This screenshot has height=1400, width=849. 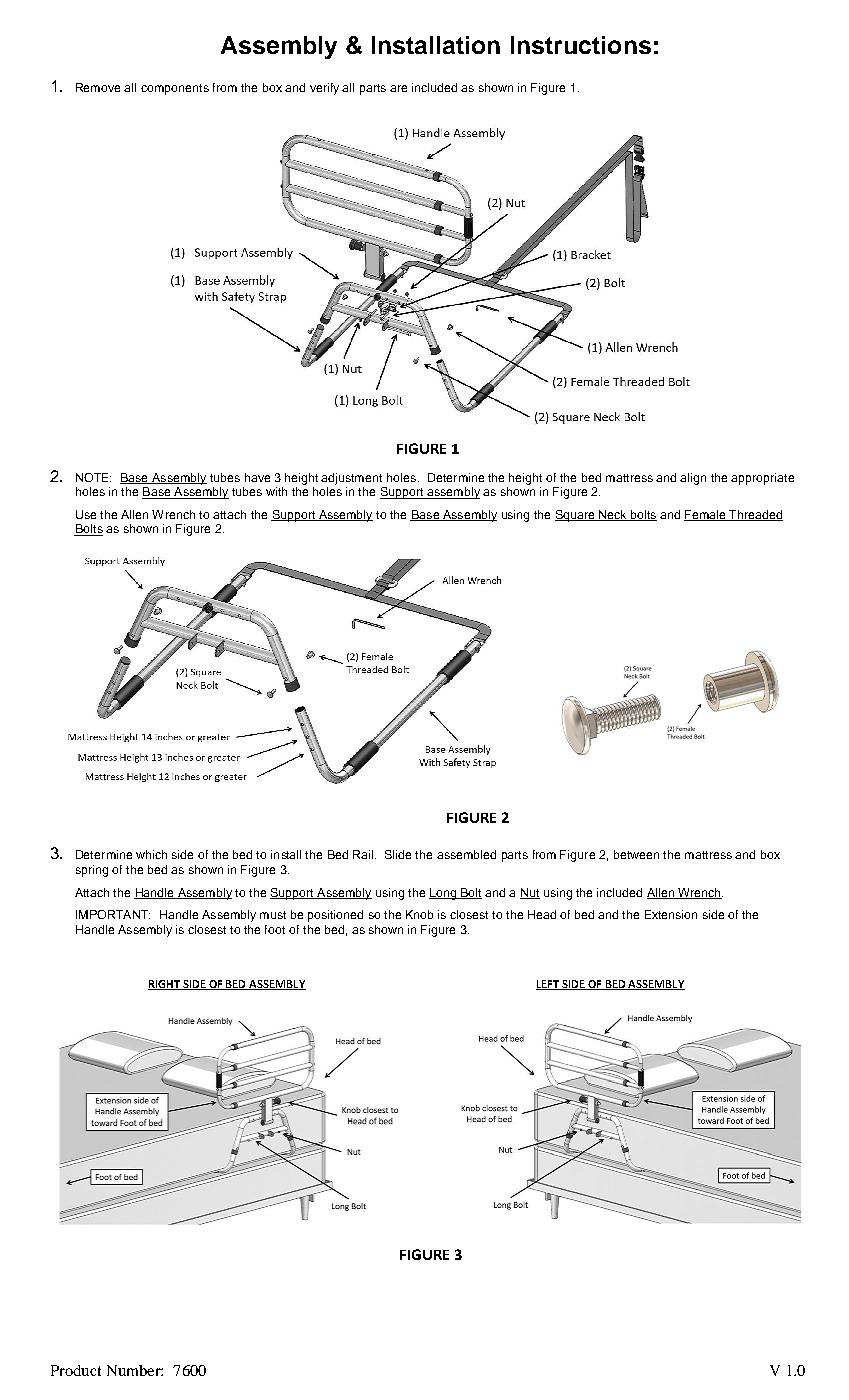 I want to click on Instructions, so click(x=581, y=45).
